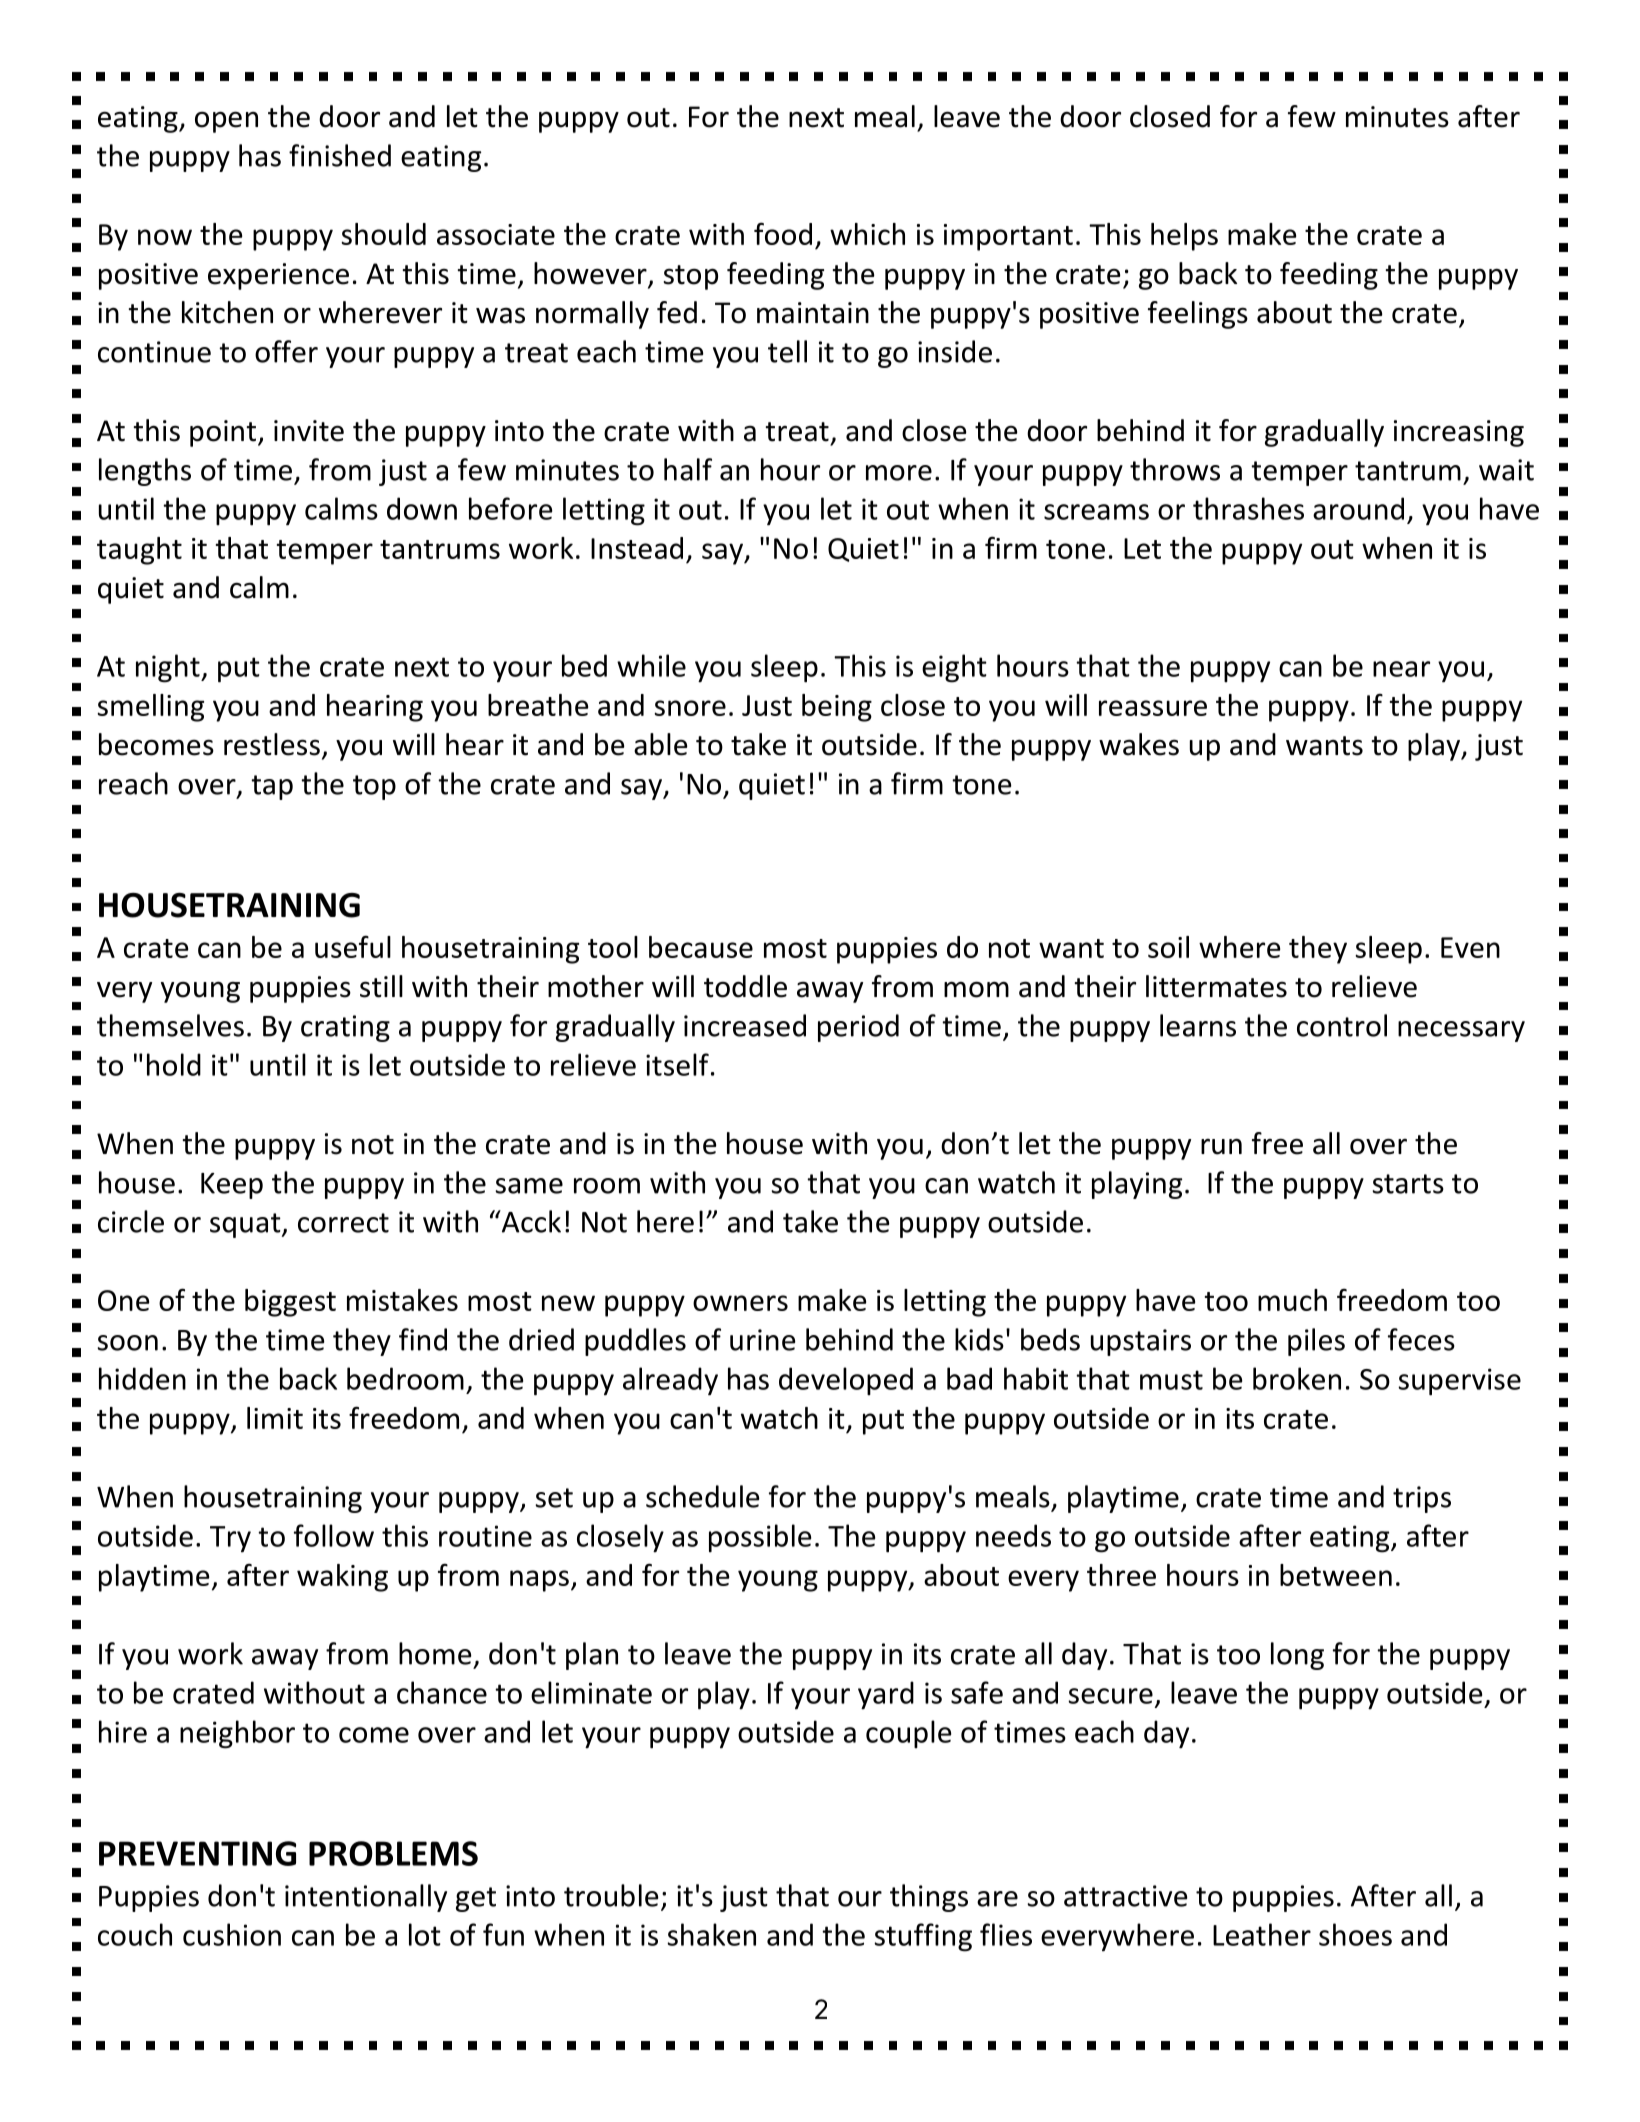 This screenshot has width=1640, height=2122. What do you see at coordinates (366, 1898) in the screenshot?
I see `intentionally` at bounding box center [366, 1898].
